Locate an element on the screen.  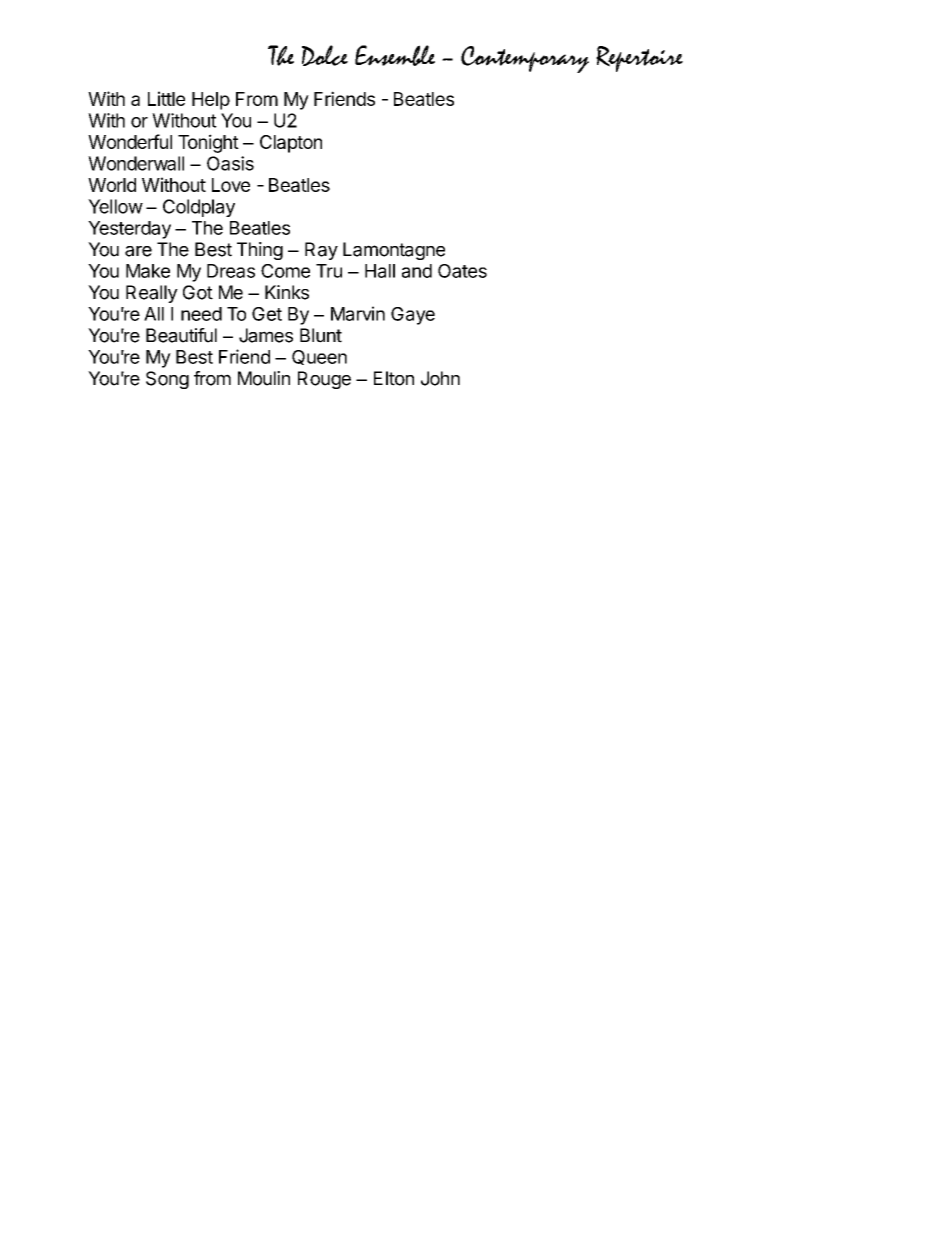
Oates is located at coordinates (462, 271).
